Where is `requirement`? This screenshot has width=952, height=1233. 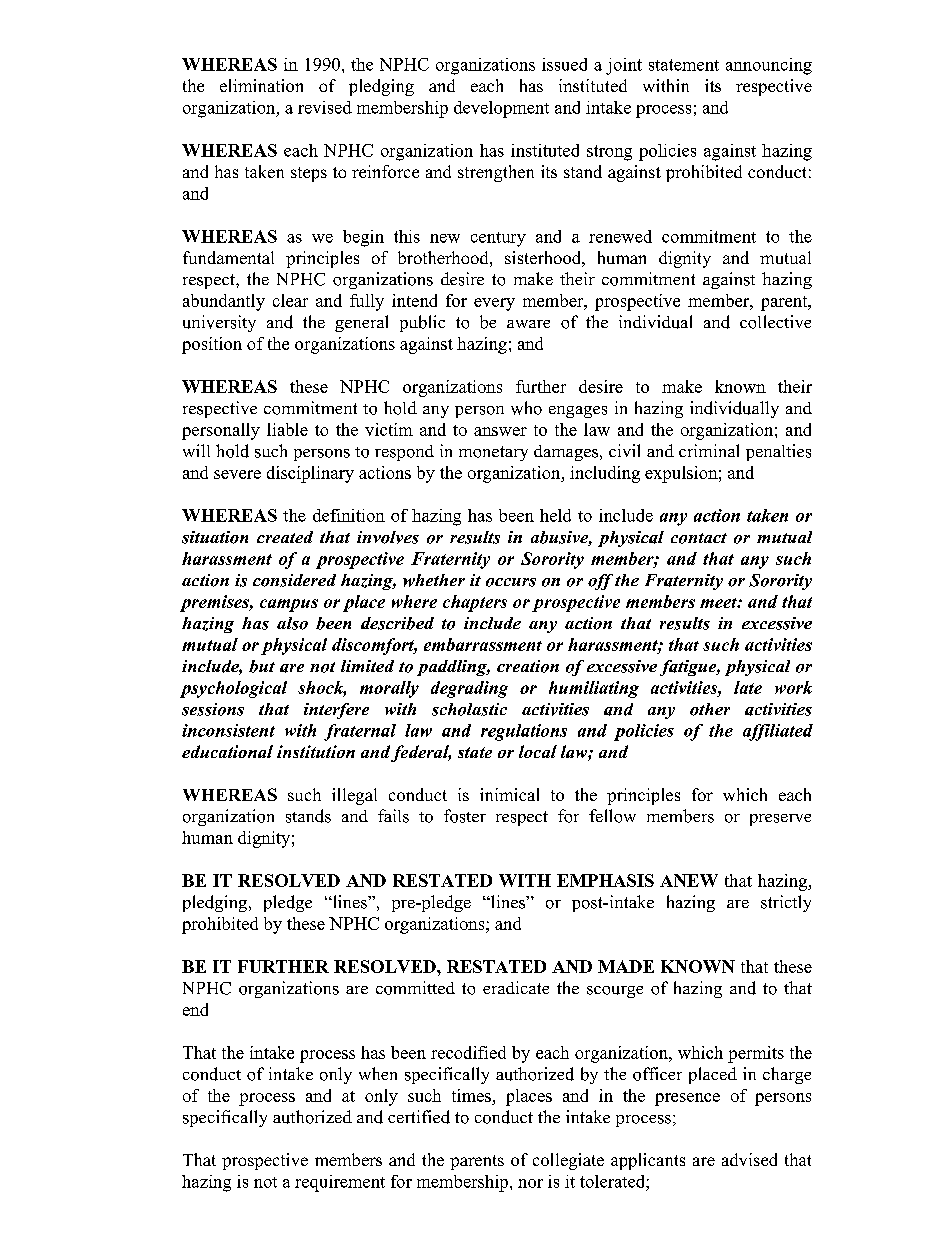 requirement is located at coordinates (340, 1183).
